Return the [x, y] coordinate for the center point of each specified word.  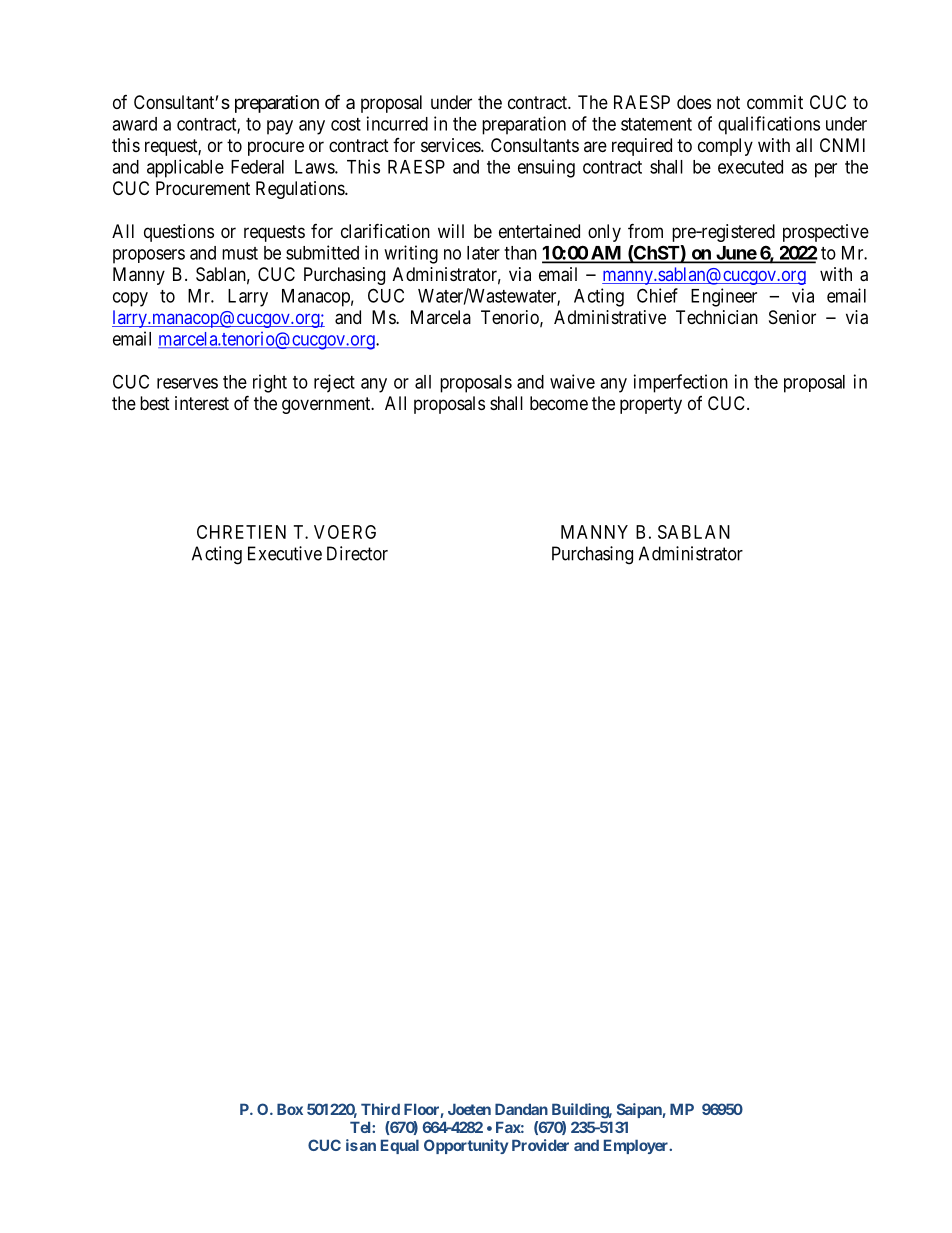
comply [725, 147]
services [451, 145]
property [651, 405]
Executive [285, 553]
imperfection [681, 383]
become [559, 403]
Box [290, 1109]
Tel [361, 1127]
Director [357, 553]
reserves [187, 383]
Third [380, 1109]
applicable [185, 168]
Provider [540, 1145]
